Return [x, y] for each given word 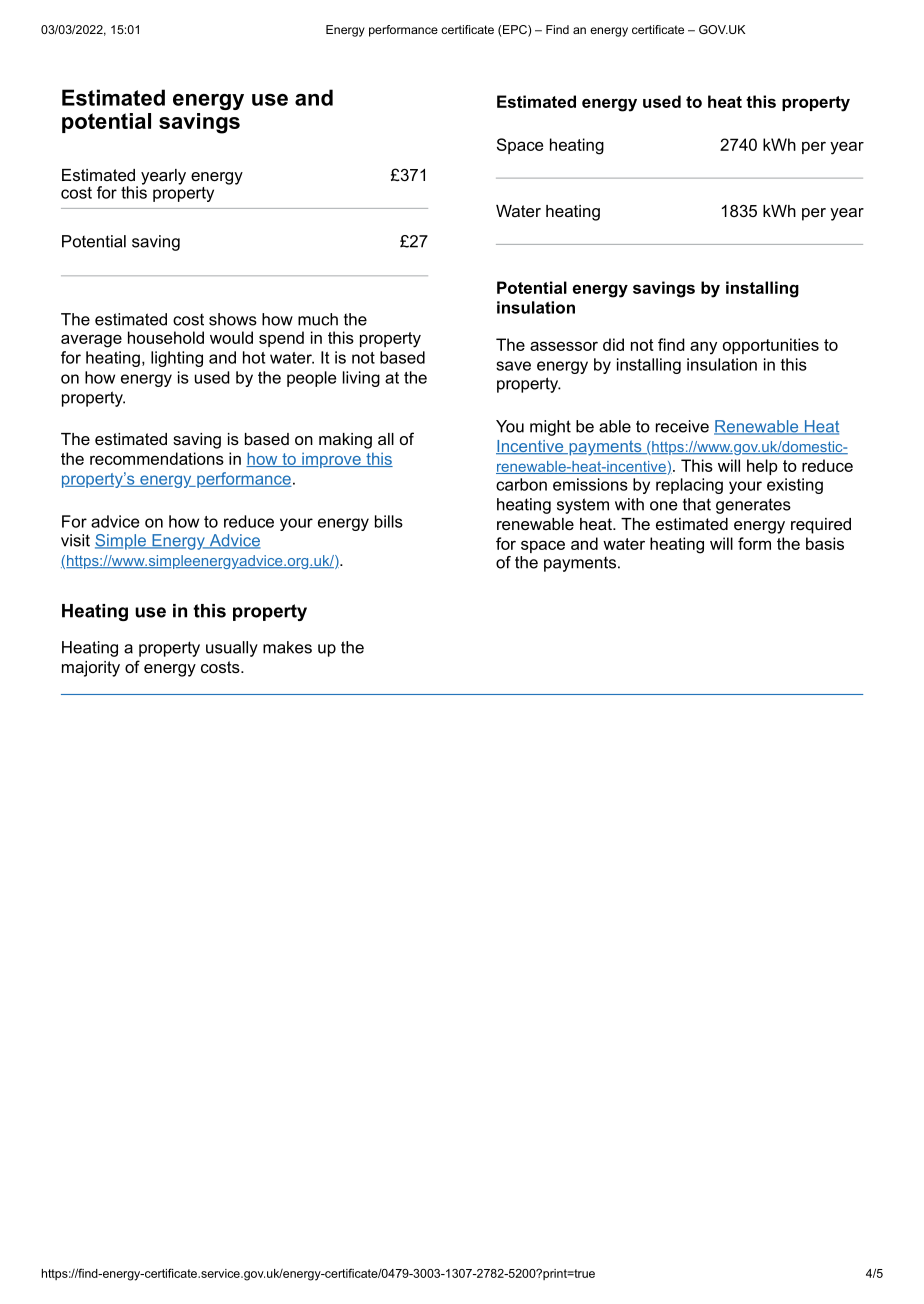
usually [232, 649]
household [166, 337]
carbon [521, 484]
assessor [564, 346]
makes [287, 647]
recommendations [157, 458]
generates [753, 506]
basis [825, 543]
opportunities [771, 346]
